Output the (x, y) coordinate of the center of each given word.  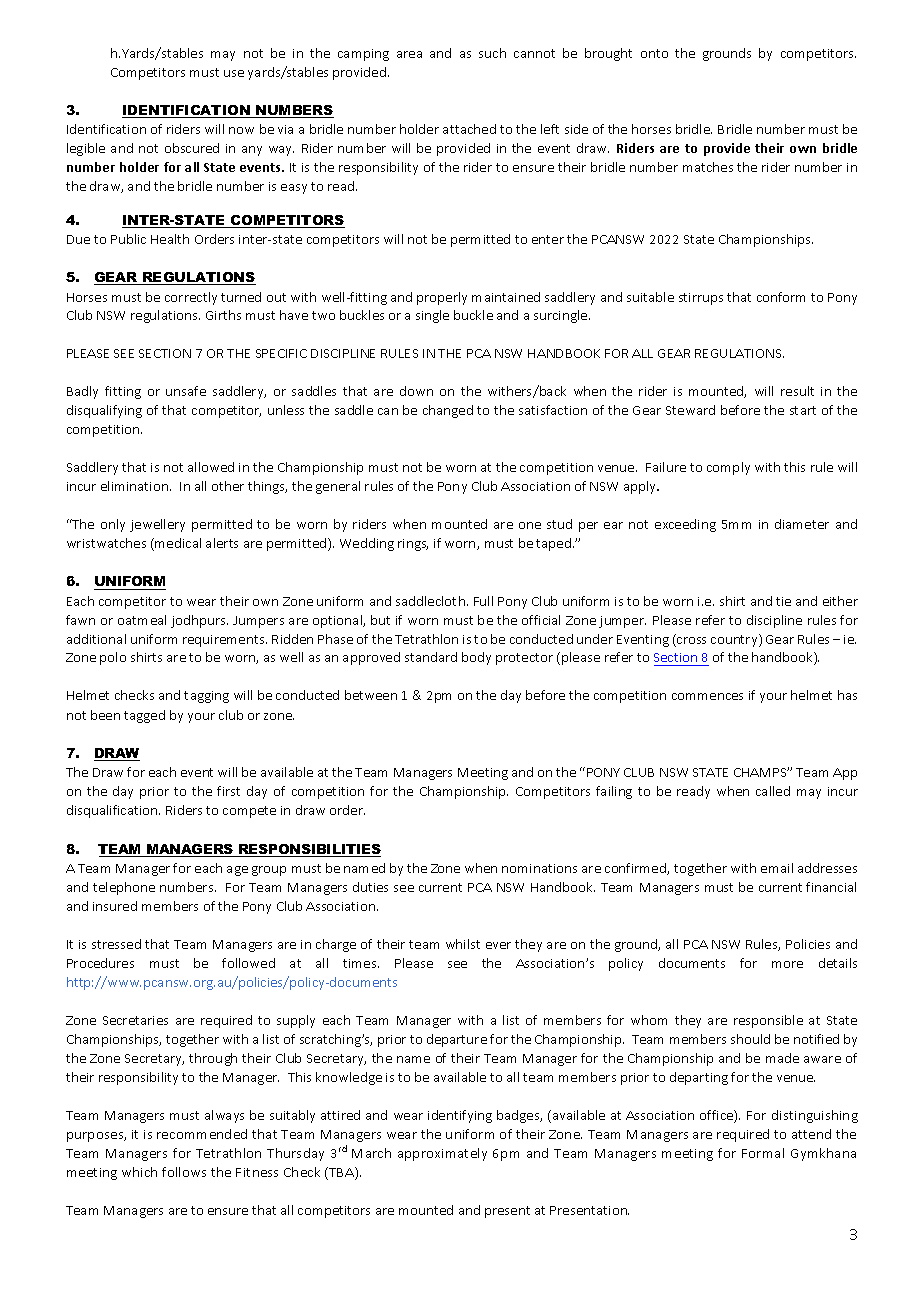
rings (413, 545)
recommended (202, 1134)
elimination (136, 486)
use (234, 73)
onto (654, 53)
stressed (116, 944)
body (476, 658)
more (787, 964)
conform (781, 297)
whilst (463, 944)
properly (442, 298)
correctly (191, 298)
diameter (802, 524)
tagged (144, 716)
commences (707, 696)
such (492, 53)
